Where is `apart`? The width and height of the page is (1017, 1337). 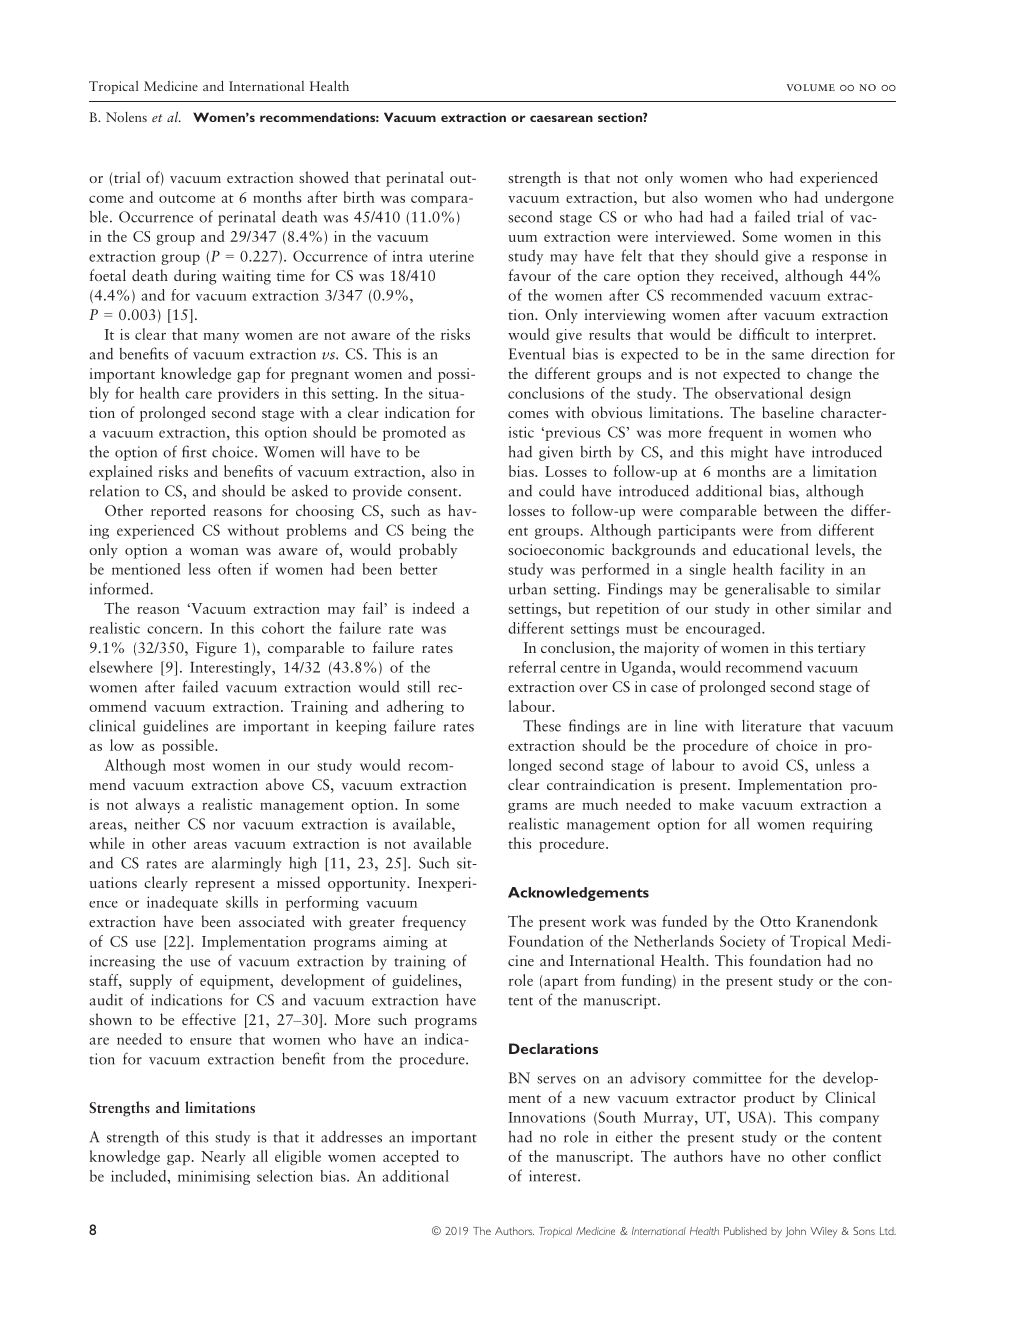 apart is located at coordinates (561, 984).
